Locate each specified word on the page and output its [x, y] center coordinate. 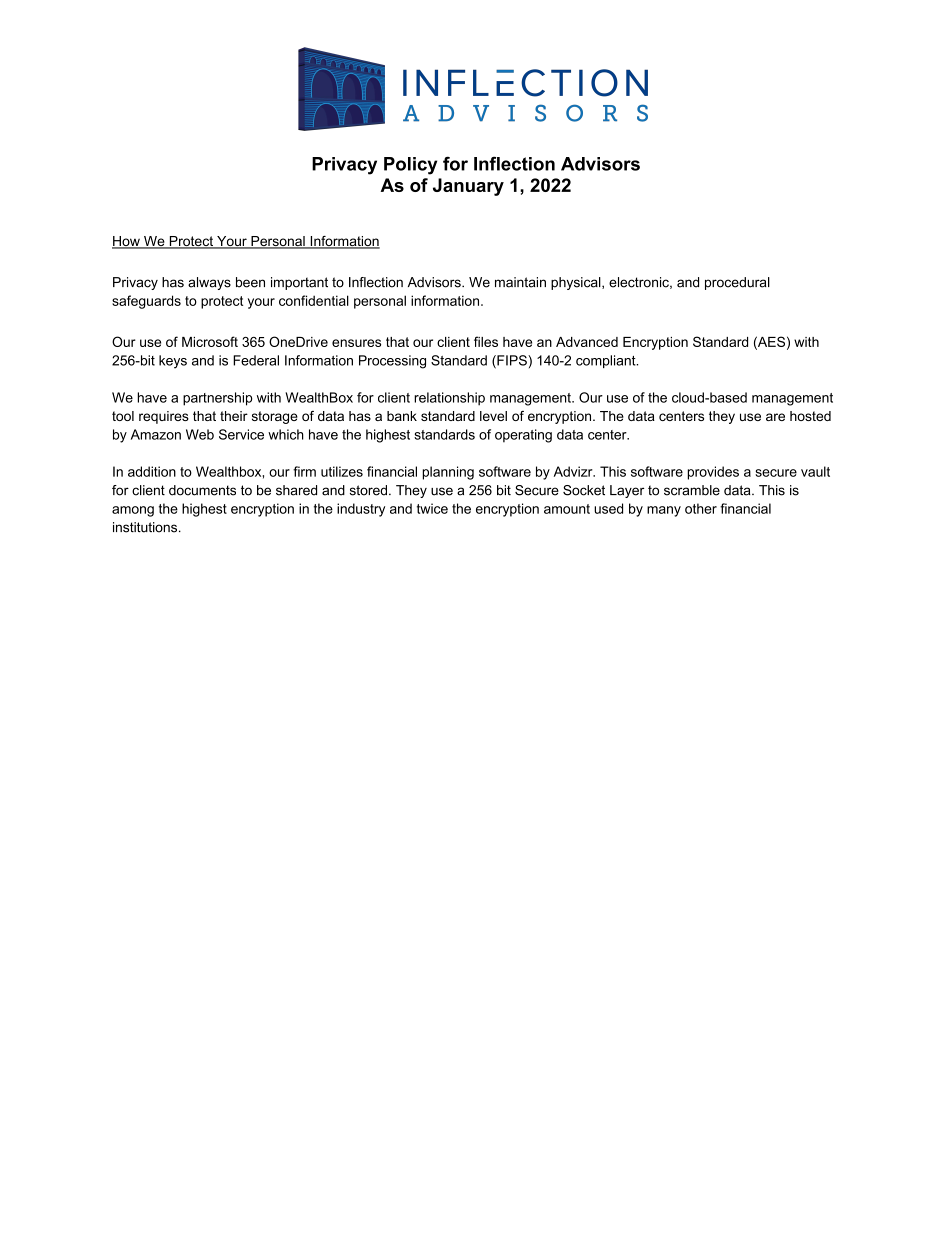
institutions [146, 527]
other [701, 508]
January [468, 187]
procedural [737, 283]
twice [432, 508]
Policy [410, 166]
